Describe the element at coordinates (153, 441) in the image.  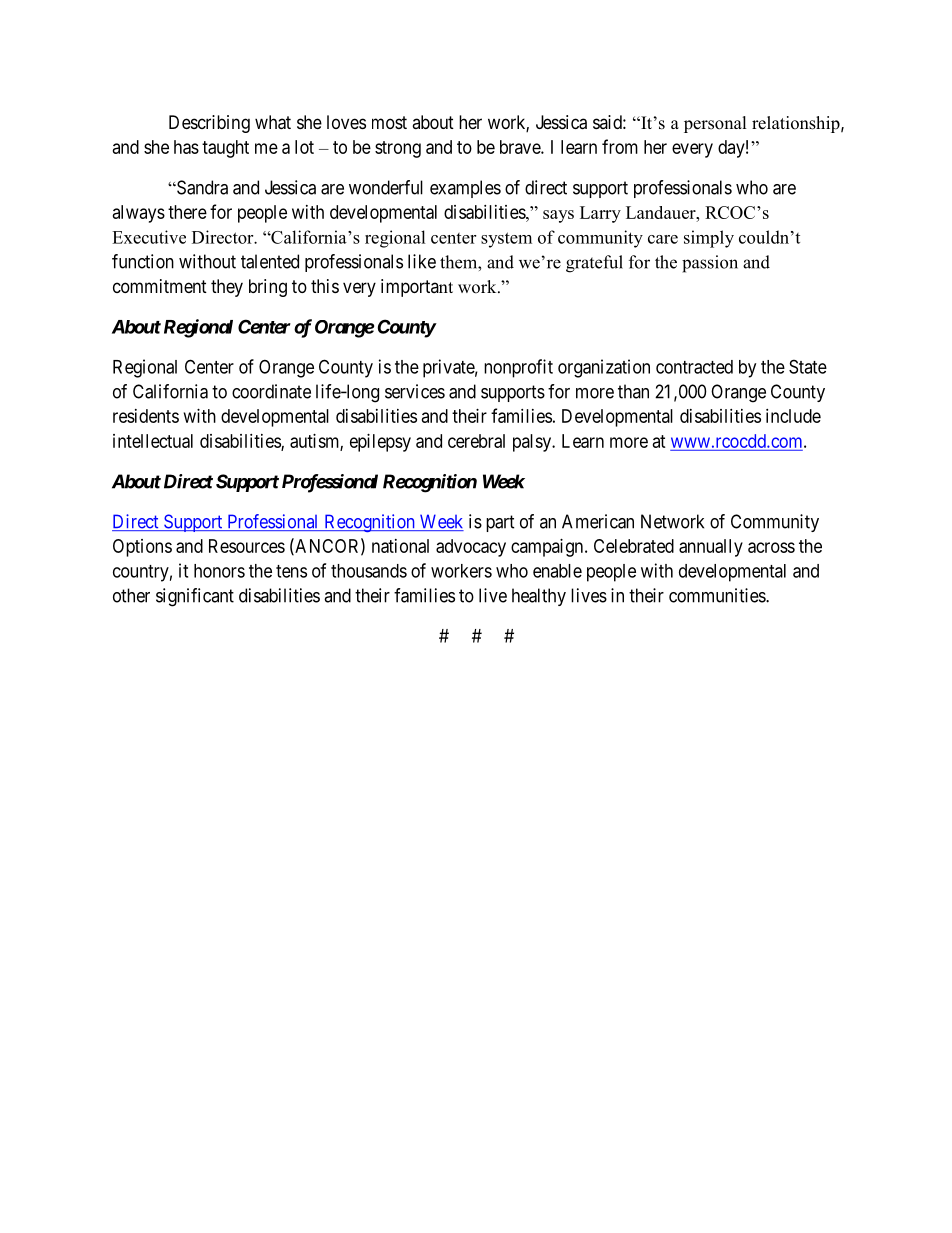
I see `intellectual` at that location.
